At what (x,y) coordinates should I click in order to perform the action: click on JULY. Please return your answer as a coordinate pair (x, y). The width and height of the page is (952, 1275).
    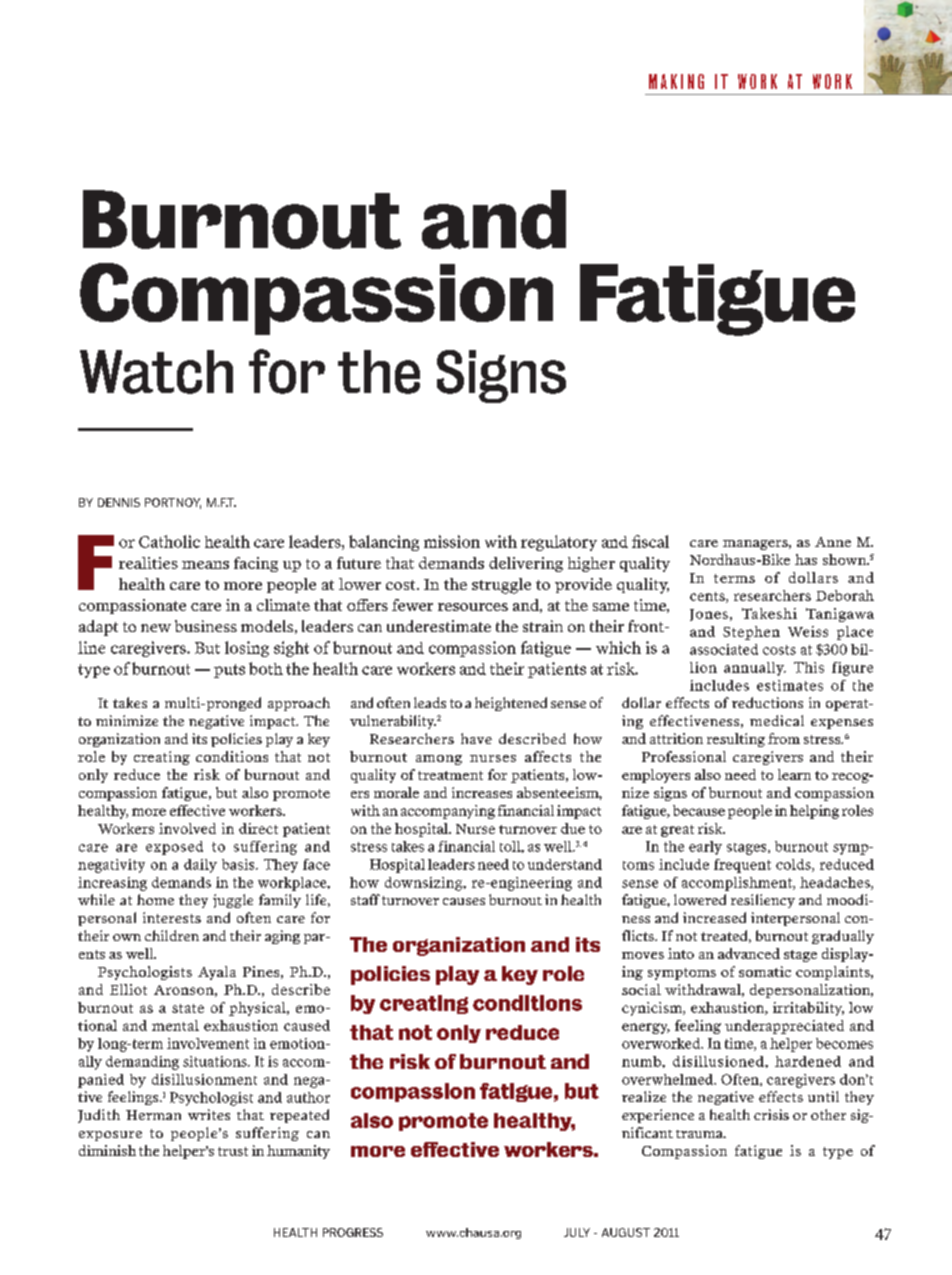
    Looking at the image, I should click on (577, 1232).
